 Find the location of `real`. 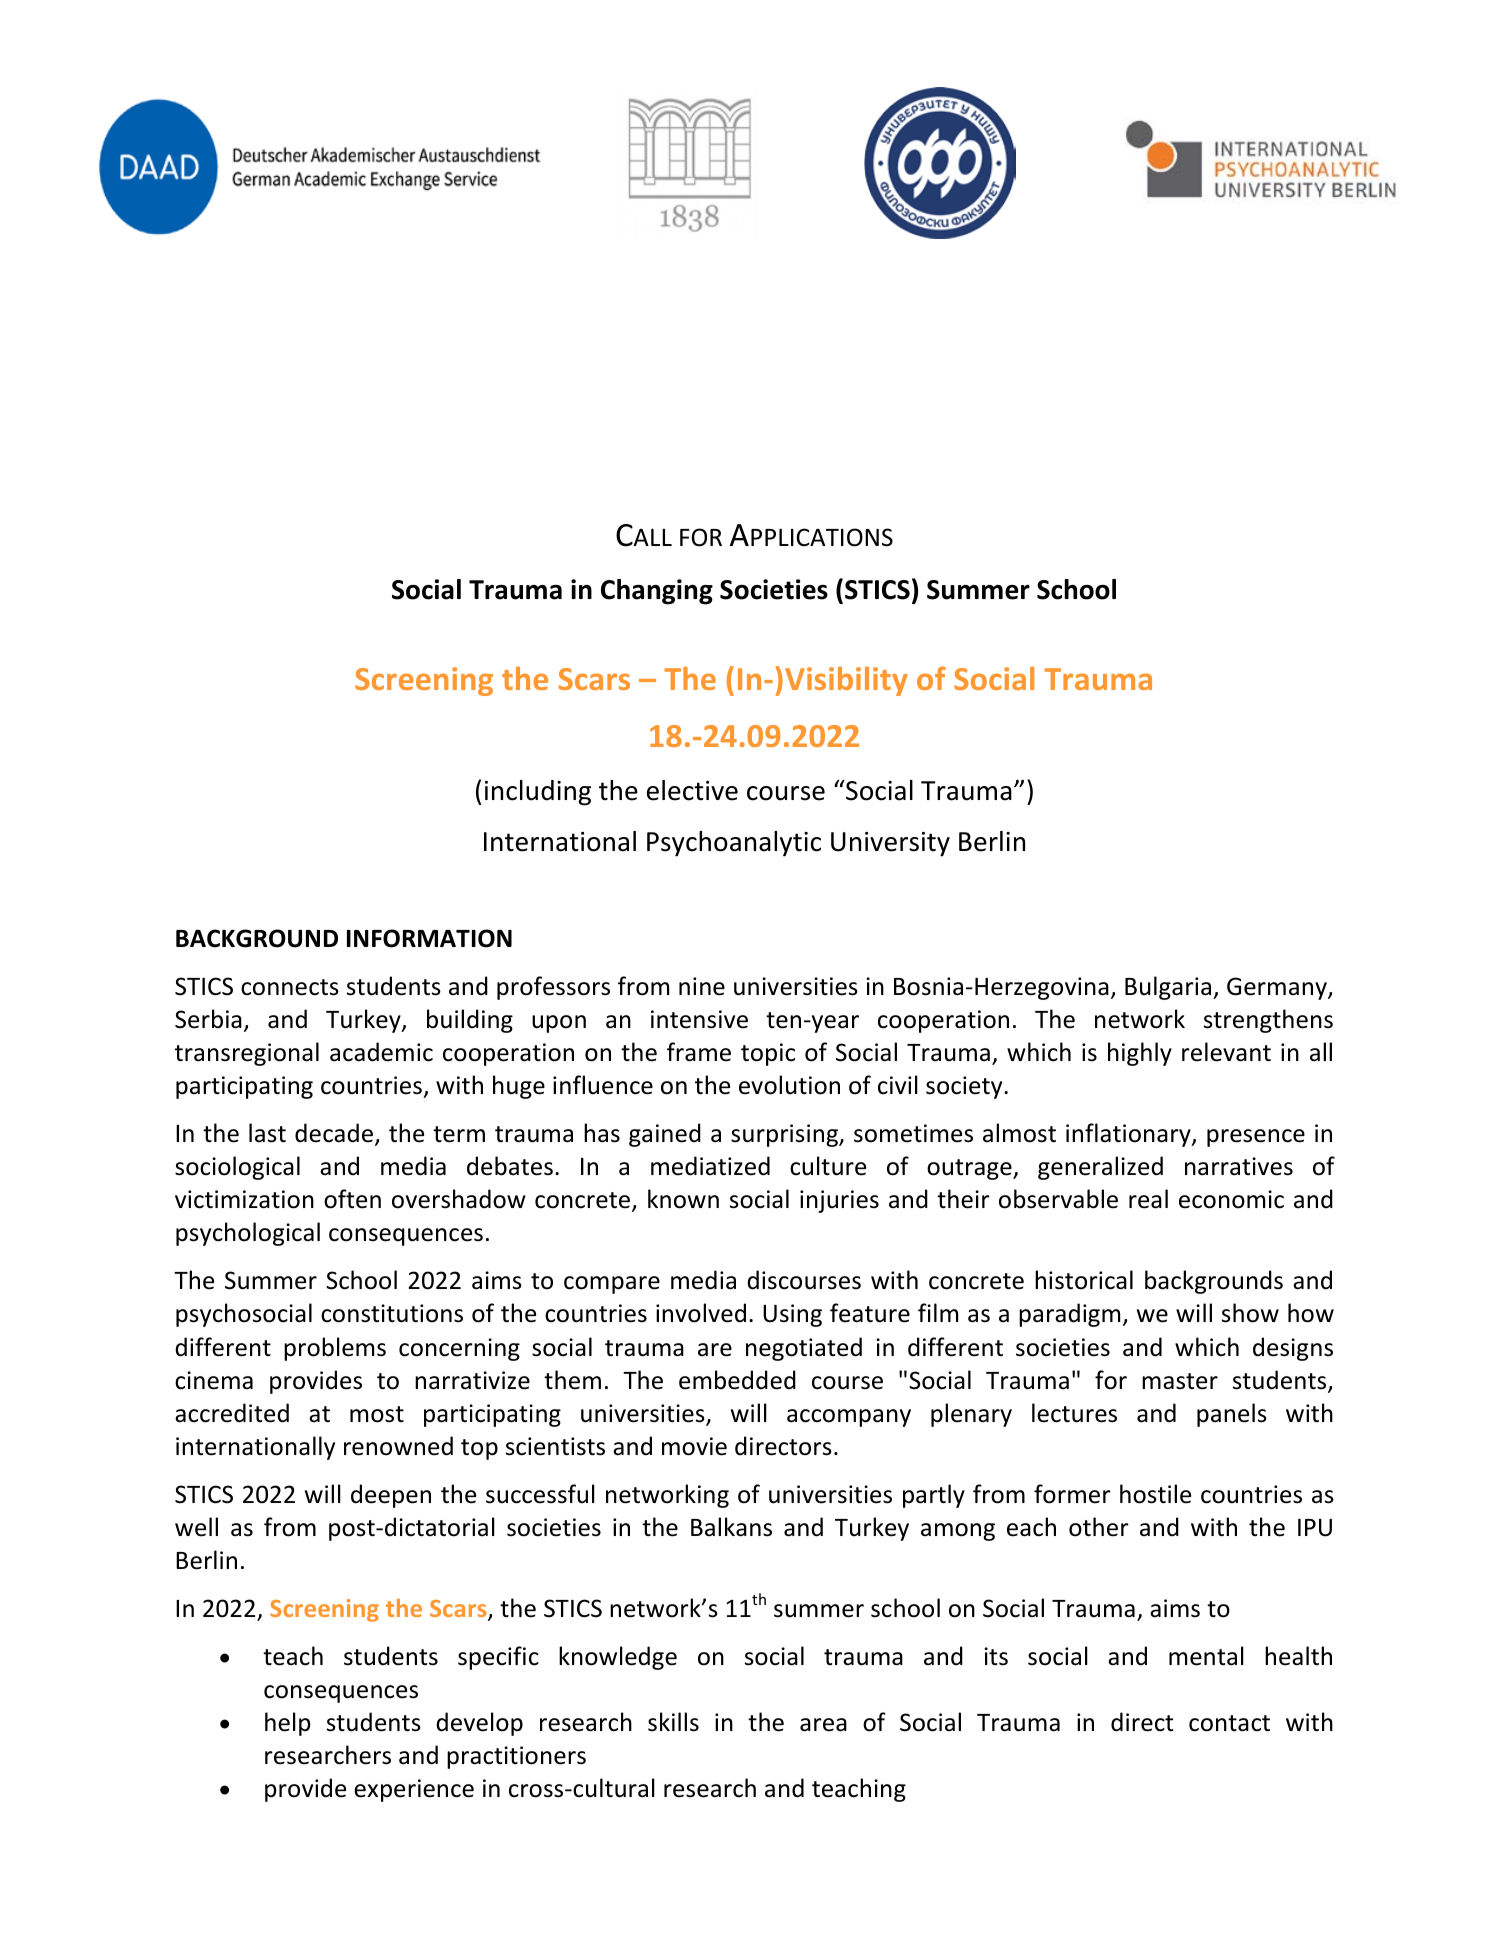

real is located at coordinates (1148, 1199).
